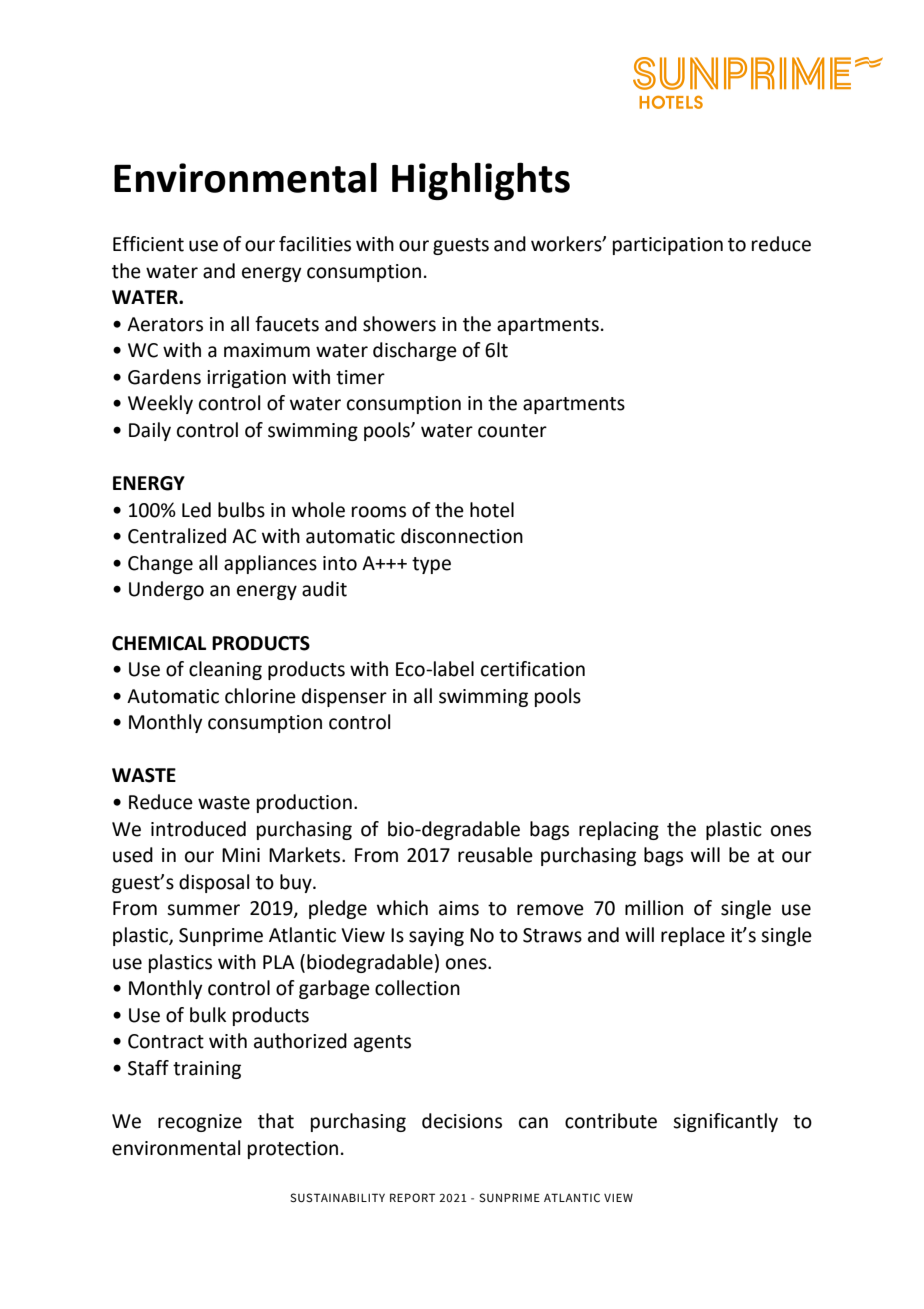 Image resolution: width=924 pixels, height=1309 pixels. What do you see at coordinates (611, 1121) in the image?
I see `contribute` at bounding box center [611, 1121].
